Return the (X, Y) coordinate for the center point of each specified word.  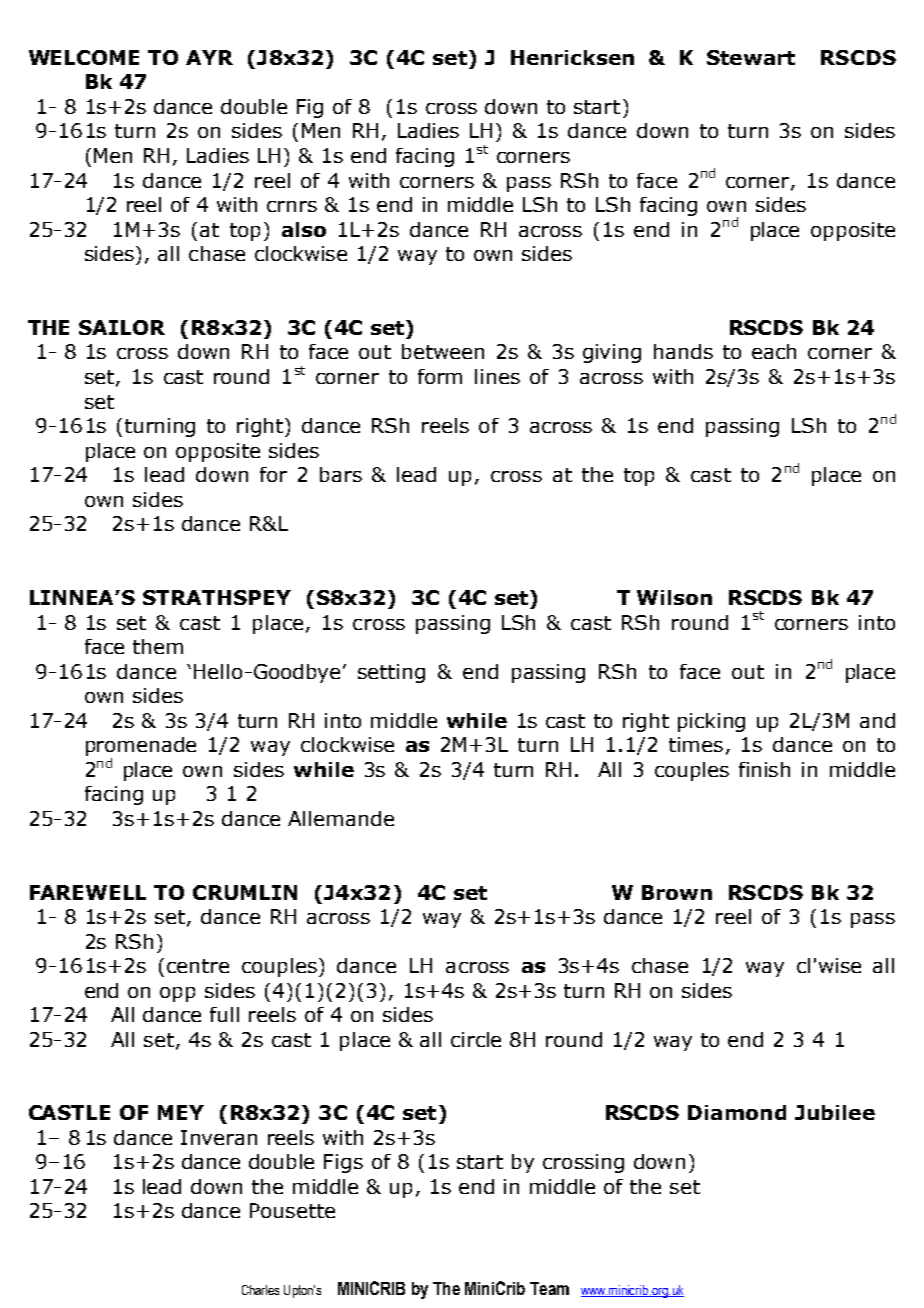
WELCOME (84, 57)
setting (391, 673)
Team (549, 1288)
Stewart (751, 57)
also (304, 229)
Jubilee (835, 1112)
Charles (260, 1290)
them (158, 646)
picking (711, 722)
